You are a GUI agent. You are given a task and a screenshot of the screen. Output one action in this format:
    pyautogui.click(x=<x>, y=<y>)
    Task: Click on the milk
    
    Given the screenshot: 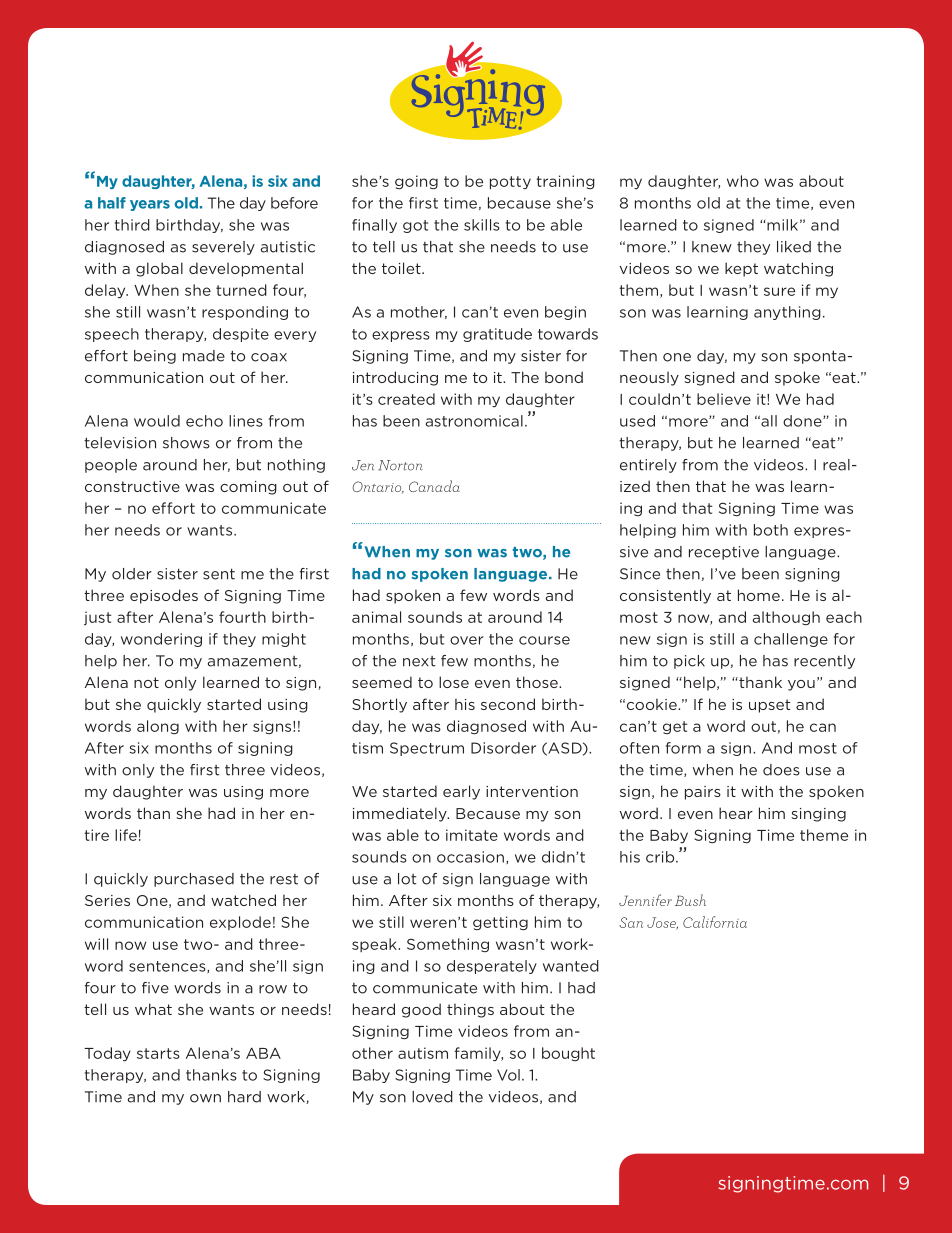 What is the action you would take?
    pyautogui.click(x=782, y=225)
